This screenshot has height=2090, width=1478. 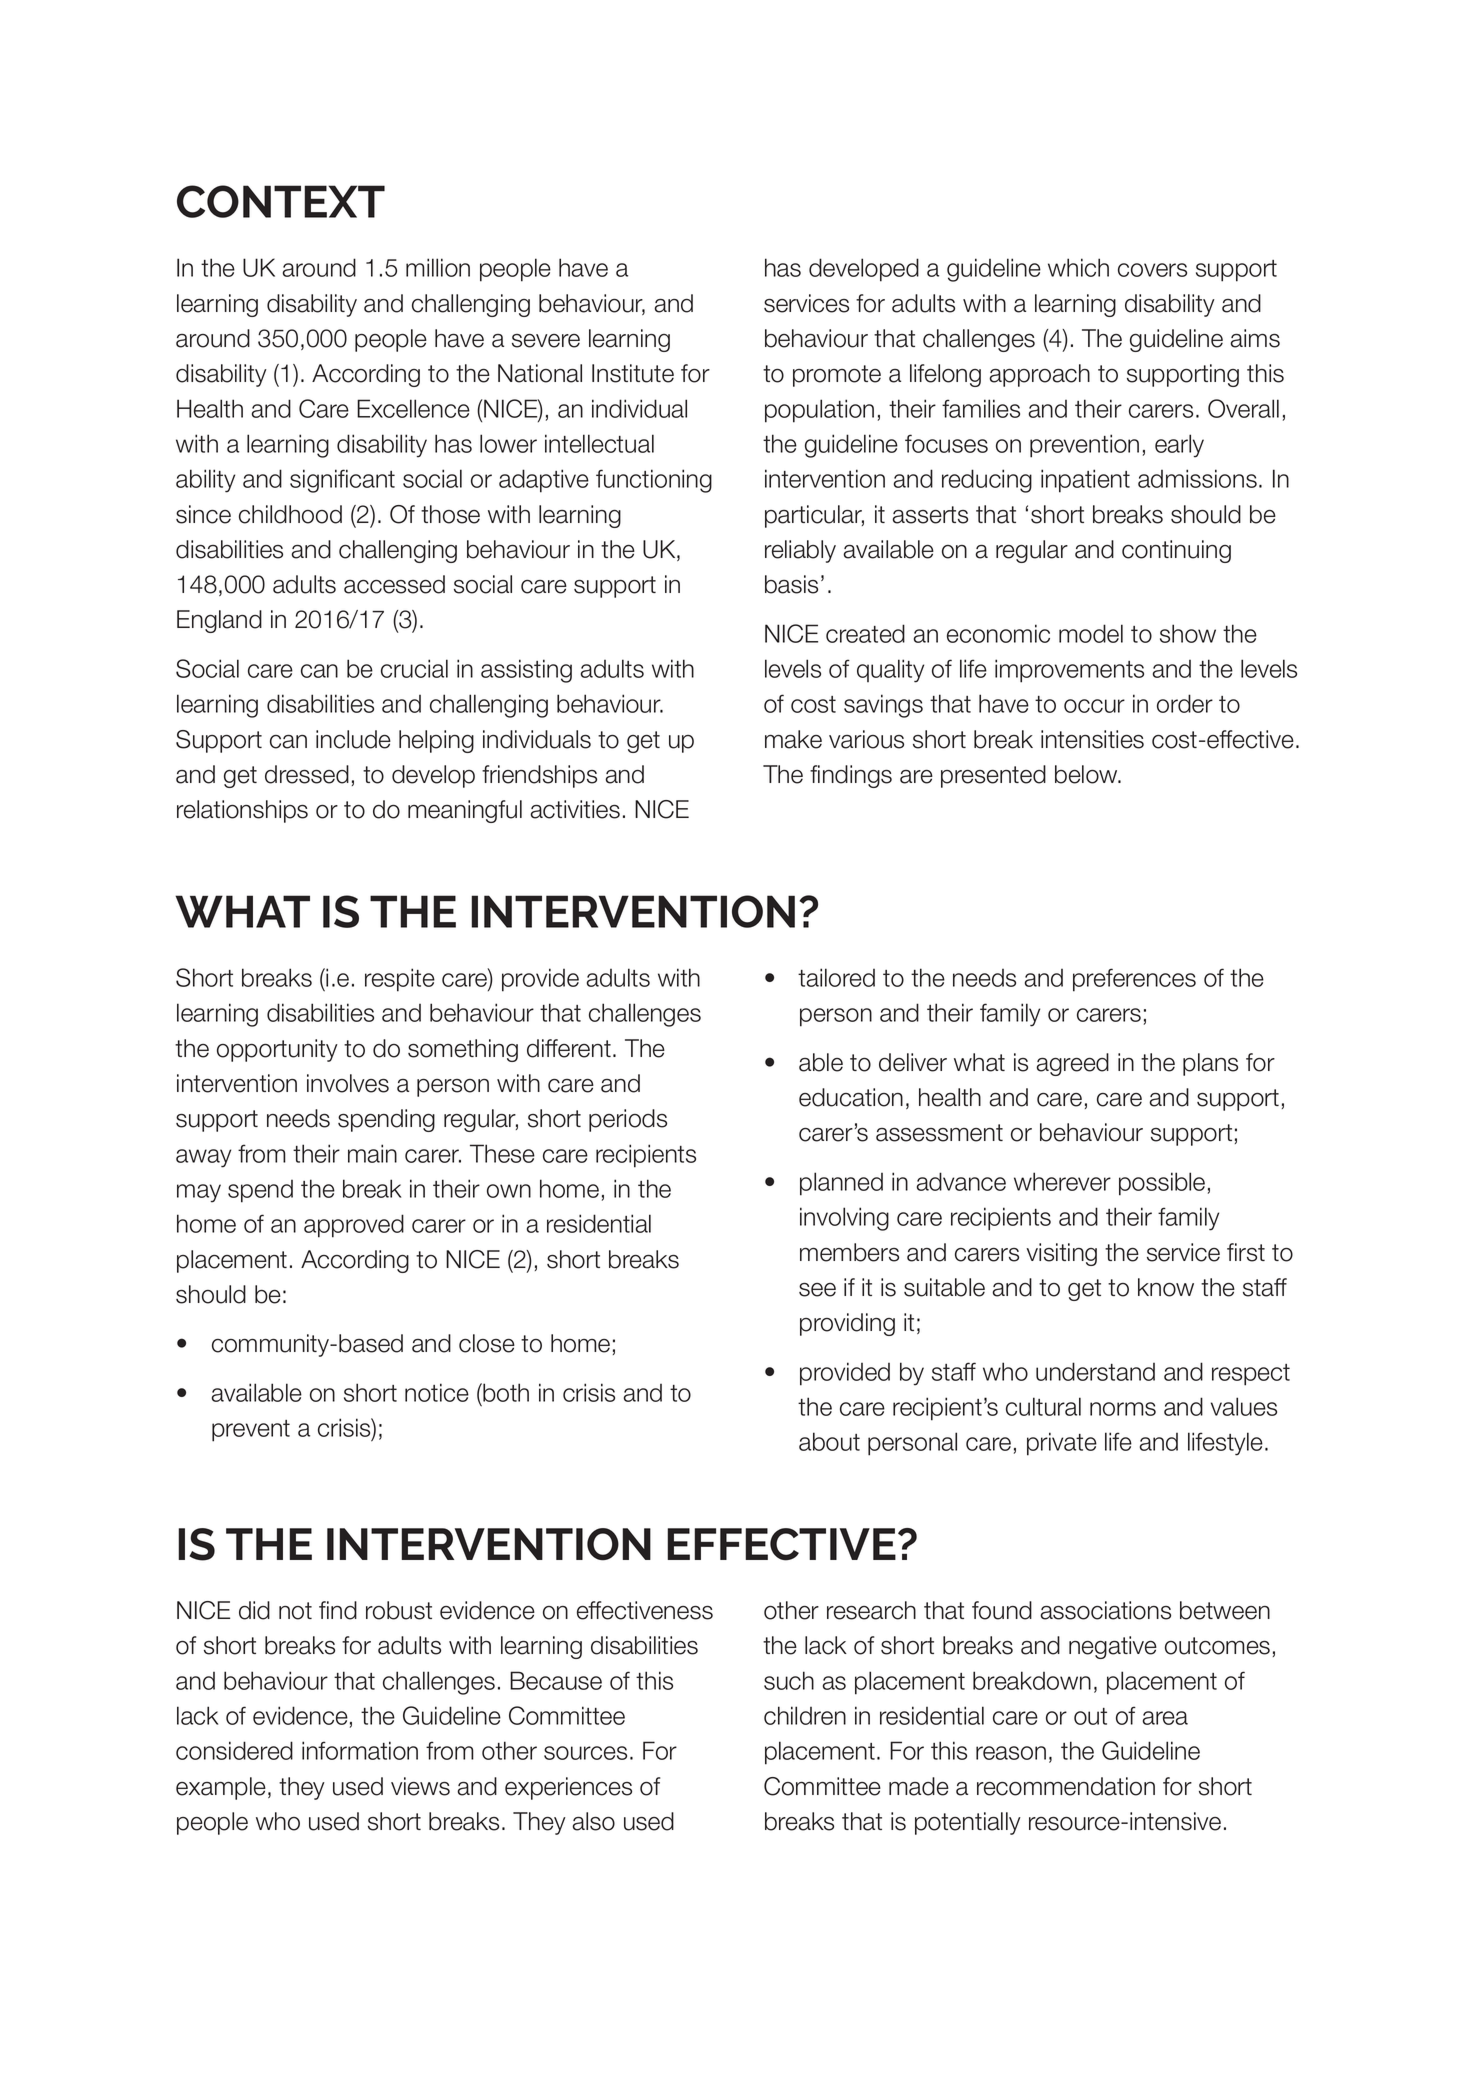 What do you see at coordinates (281, 201) in the screenshot?
I see `CONTEXT` at bounding box center [281, 201].
